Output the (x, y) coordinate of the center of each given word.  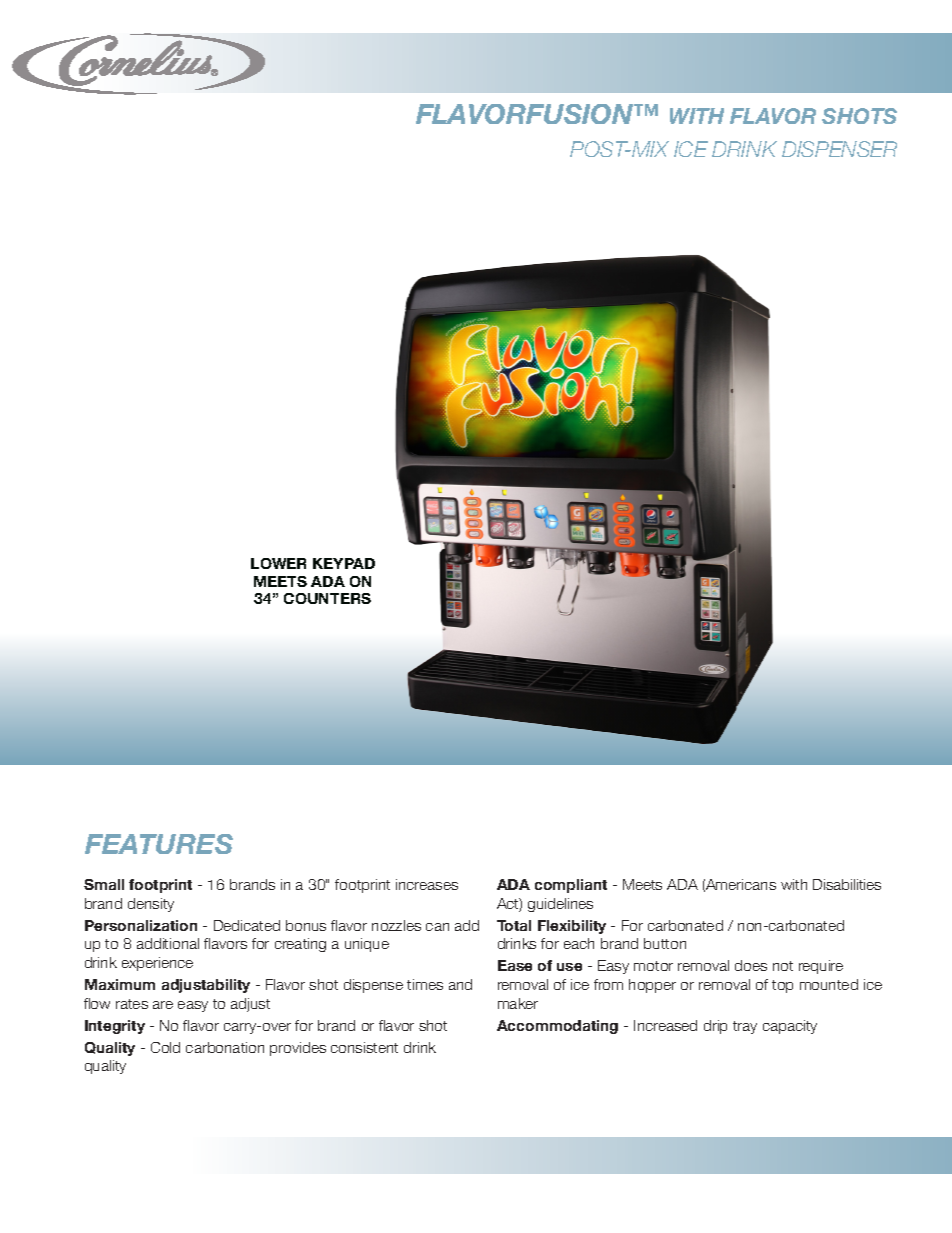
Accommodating (557, 1027)
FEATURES (159, 844)
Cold (165, 1047)
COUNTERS (327, 598)
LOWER (278, 563)
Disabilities (847, 884)
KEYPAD (344, 563)
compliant (571, 886)
